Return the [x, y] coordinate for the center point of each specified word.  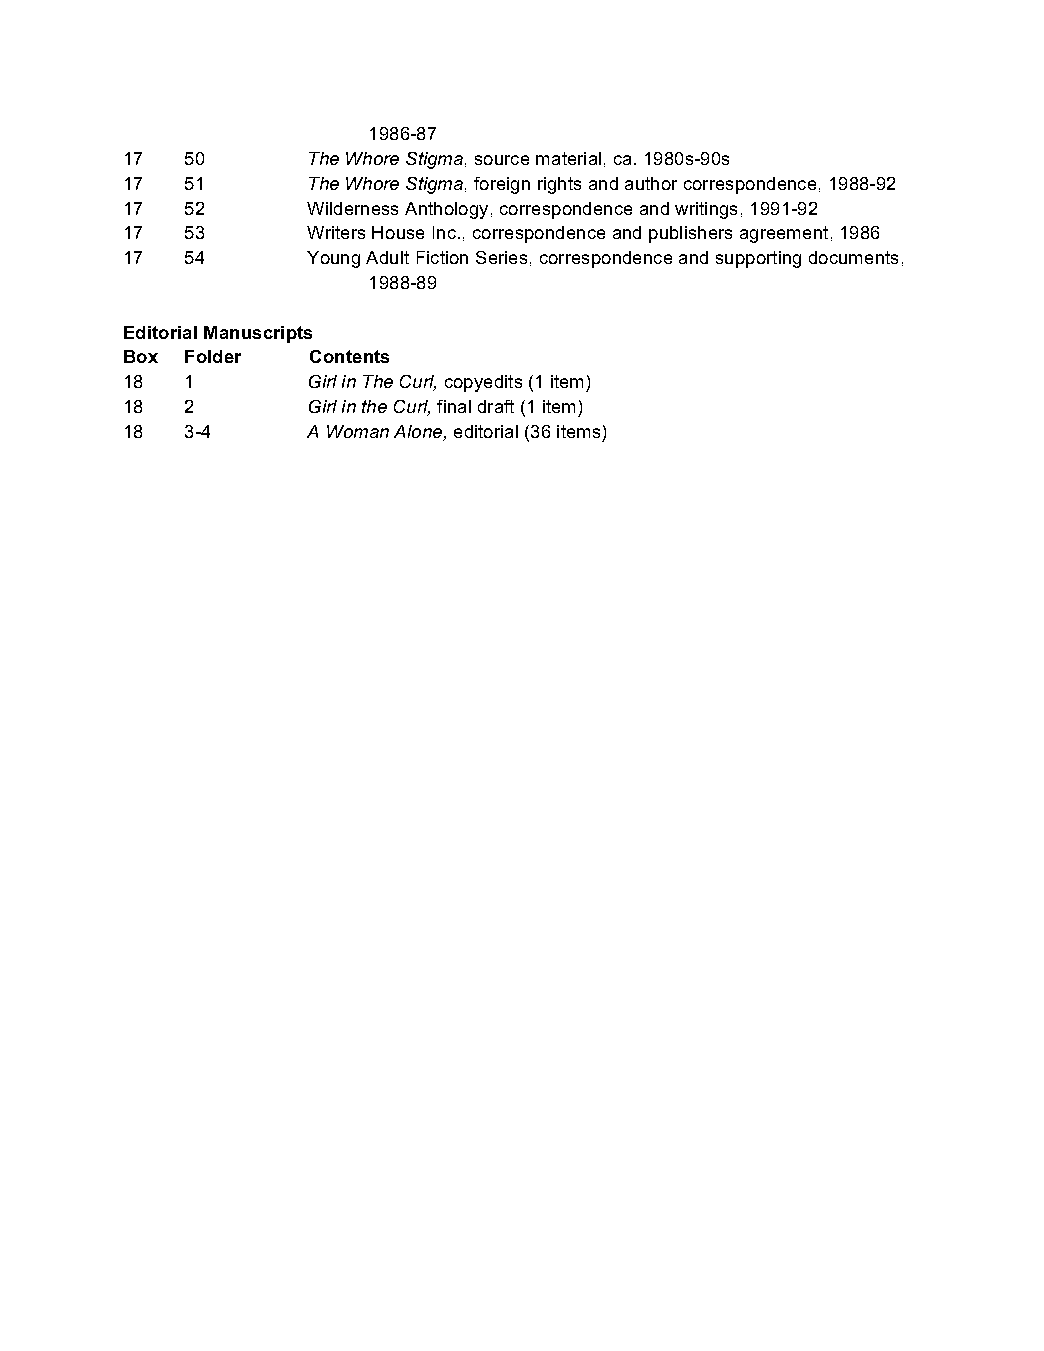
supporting [758, 259]
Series [501, 257]
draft [496, 406]
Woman [358, 431]
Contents [349, 356]
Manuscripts [258, 334]
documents [853, 257]
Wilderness [352, 208]
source [502, 160]
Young [333, 259]
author [651, 183]
